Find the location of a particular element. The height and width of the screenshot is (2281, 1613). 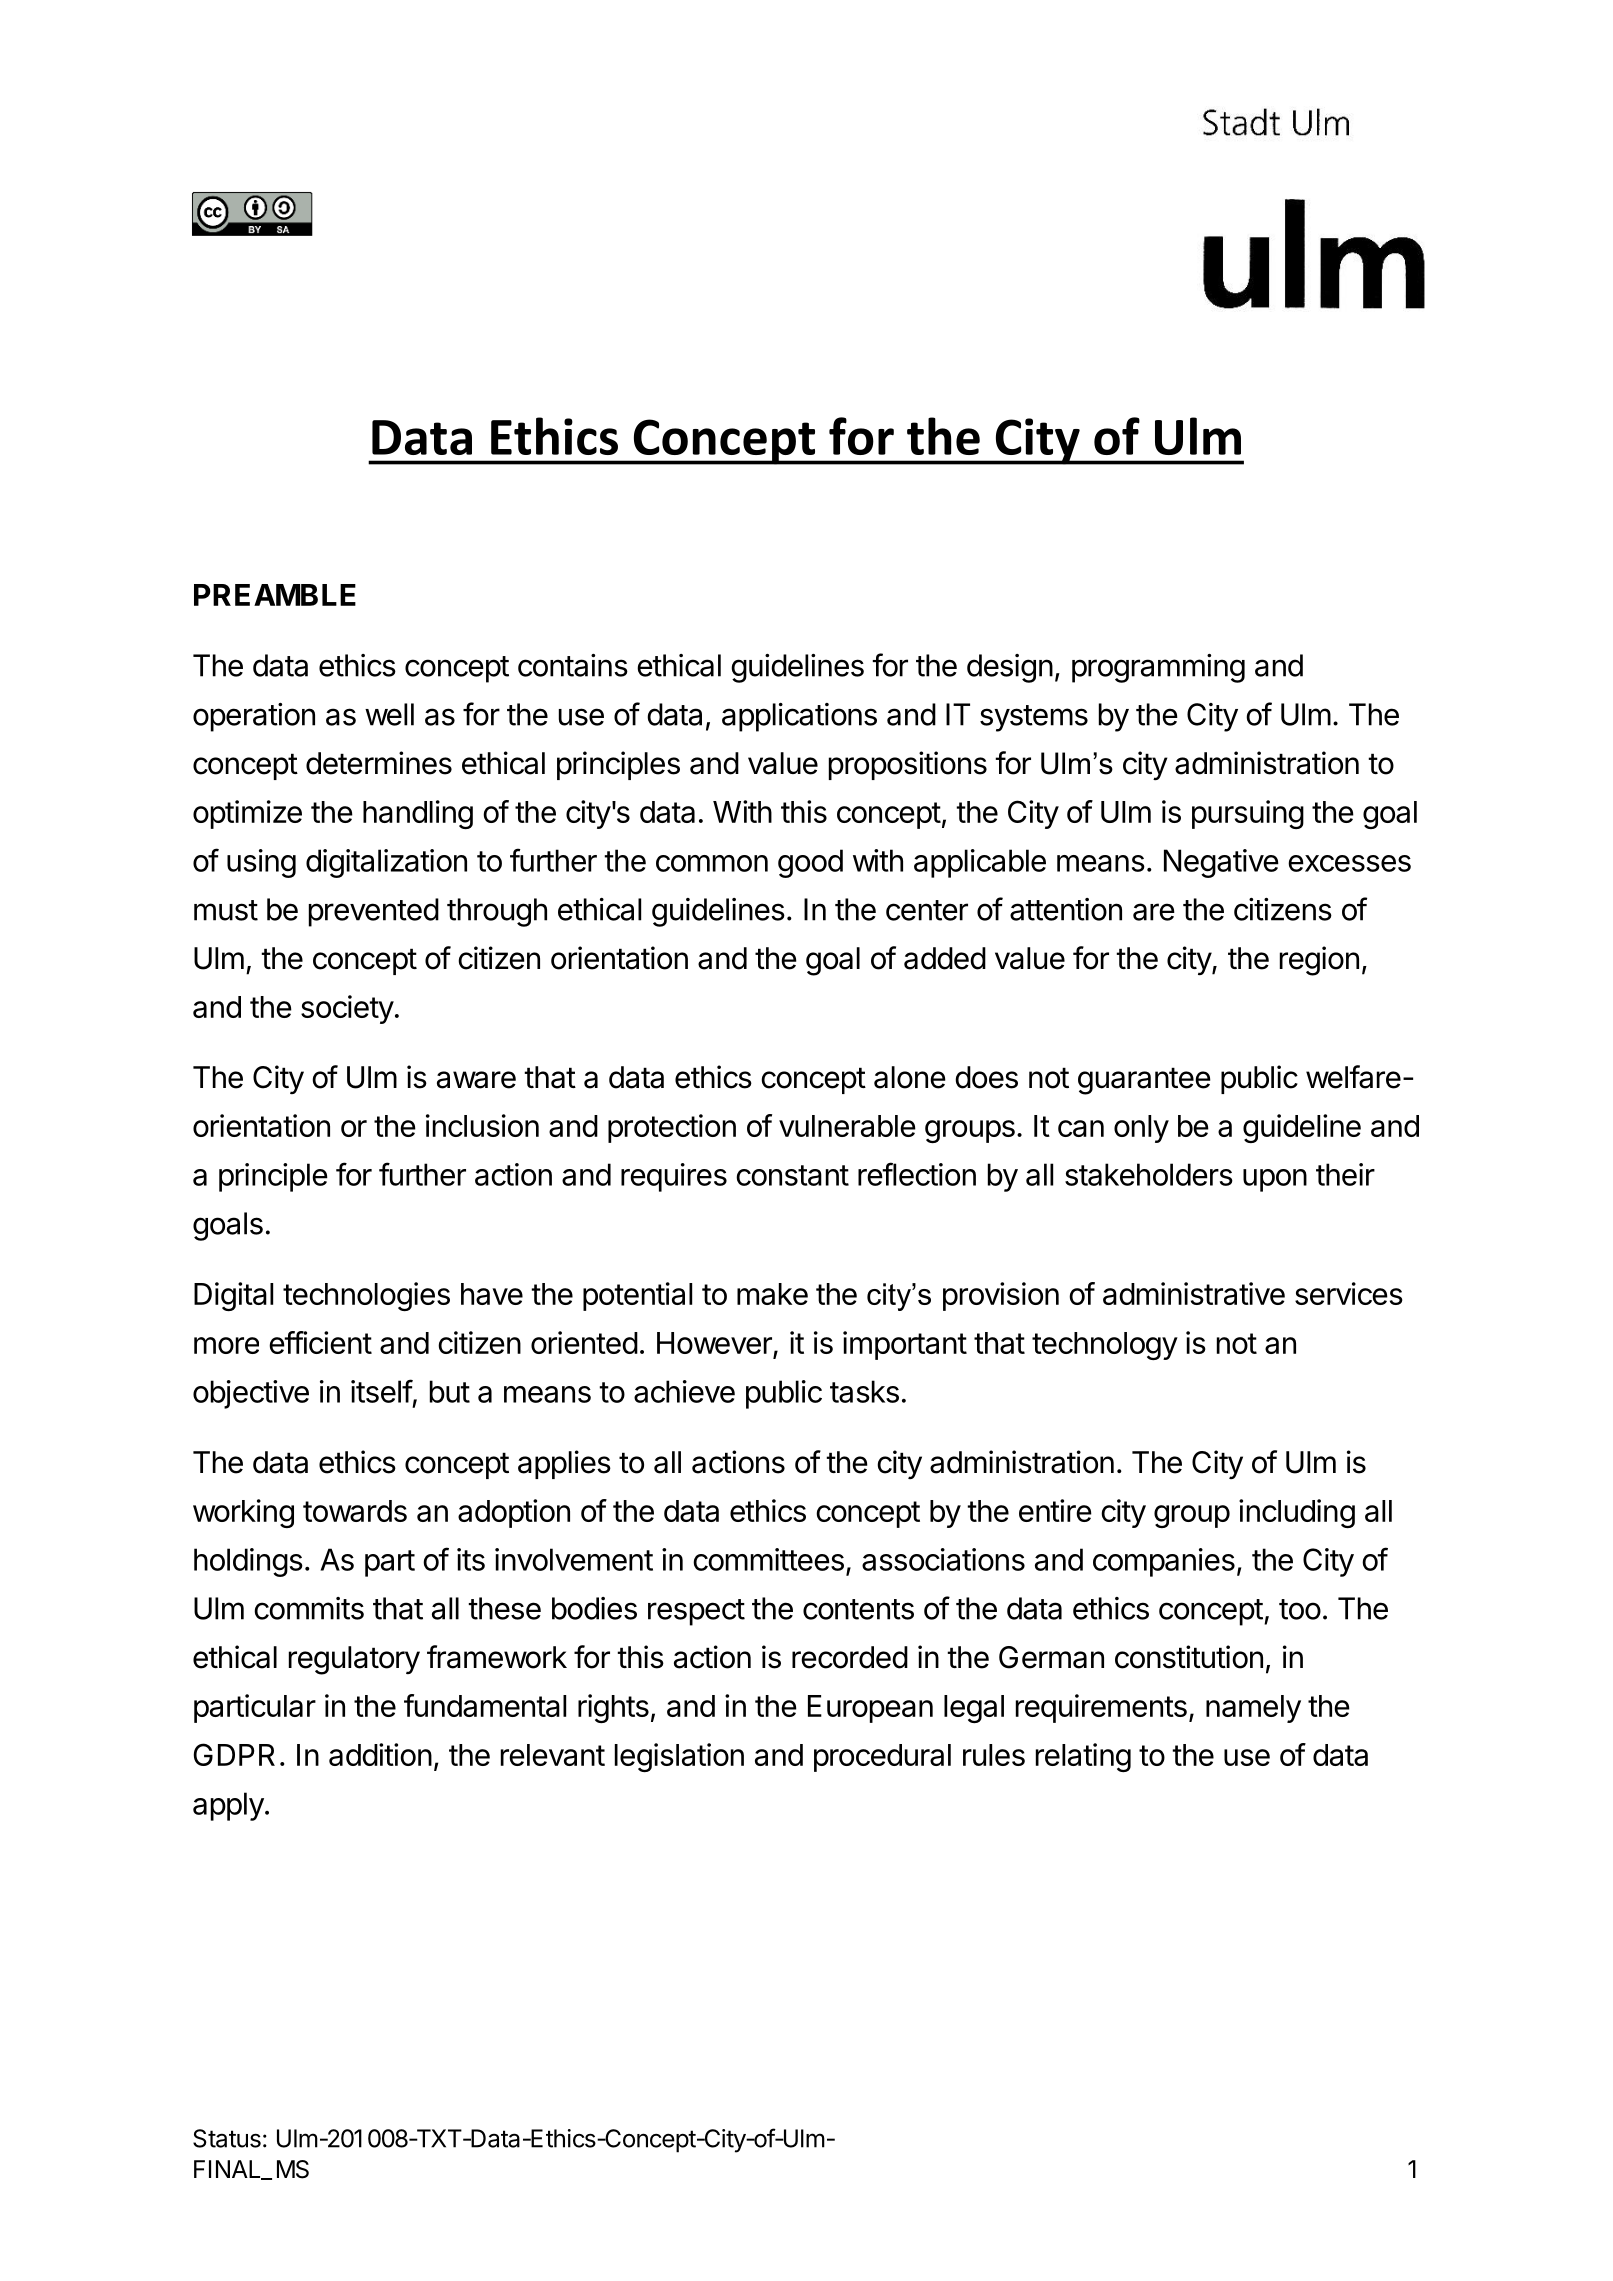

PREAMBLE is located at coordinates (275, 595).
